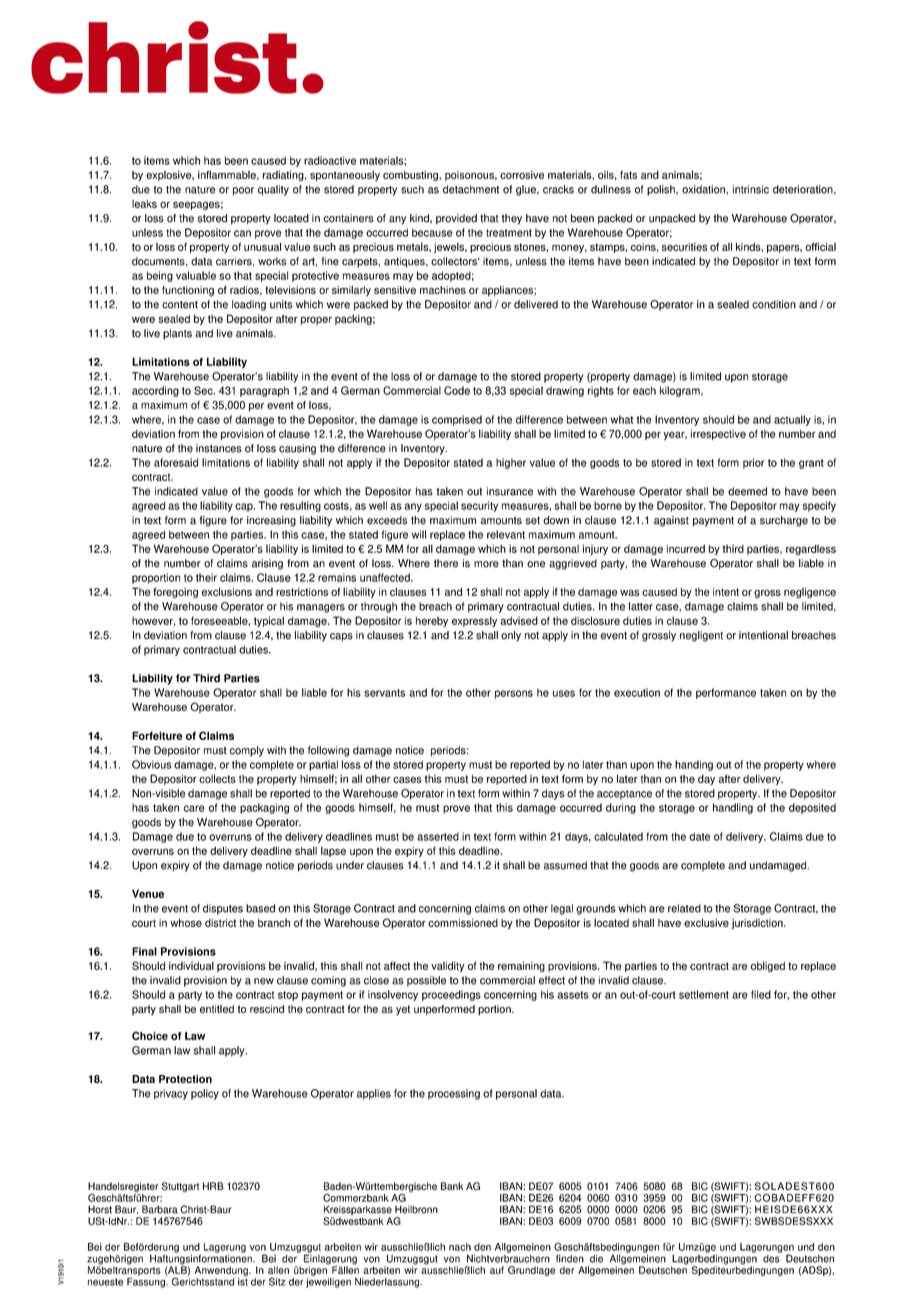  Describe the element at coordinates (471, 189) in the screenshot. I see `detachment` at that location.
